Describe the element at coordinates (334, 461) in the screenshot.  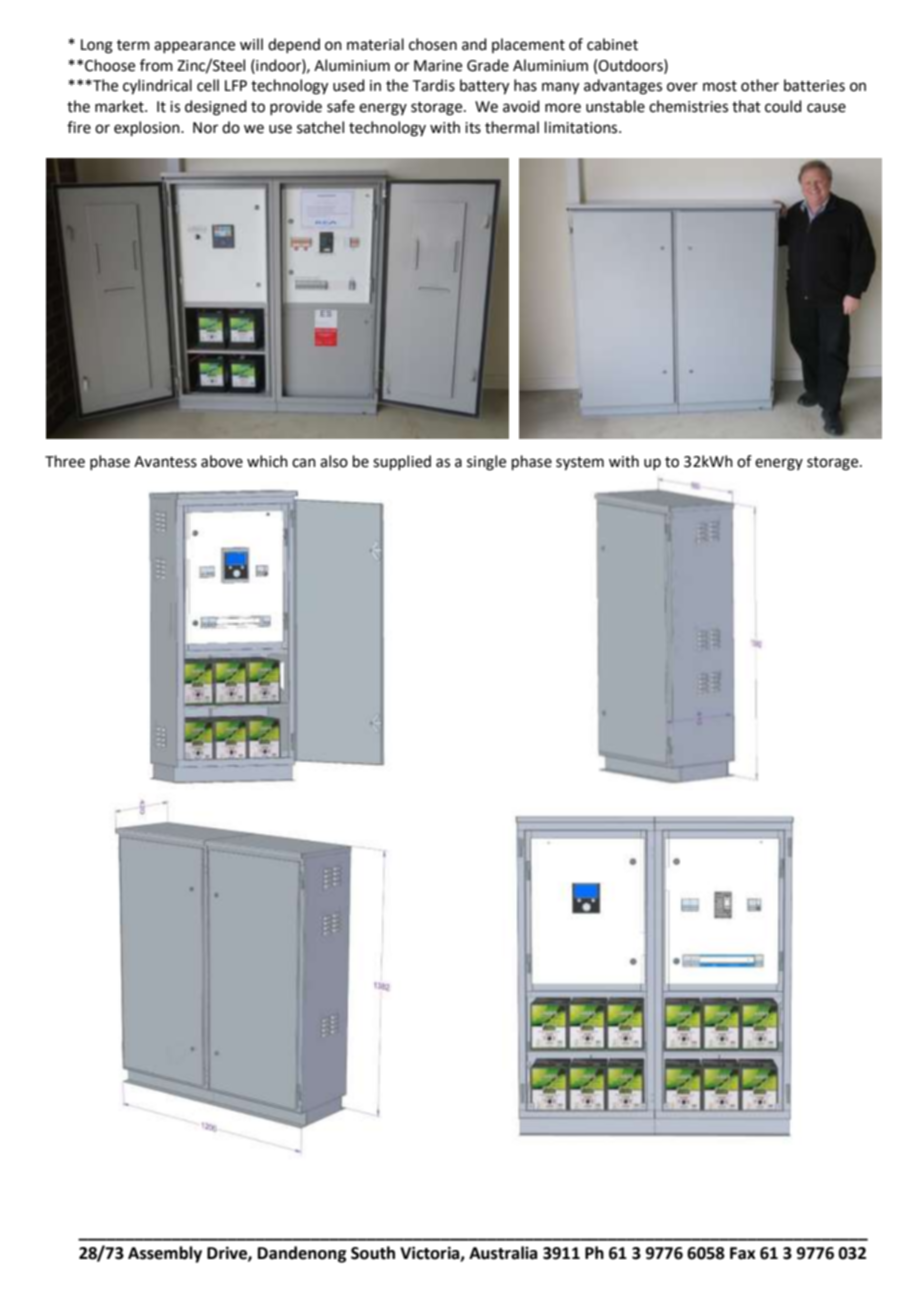
I see `also` at that location.
